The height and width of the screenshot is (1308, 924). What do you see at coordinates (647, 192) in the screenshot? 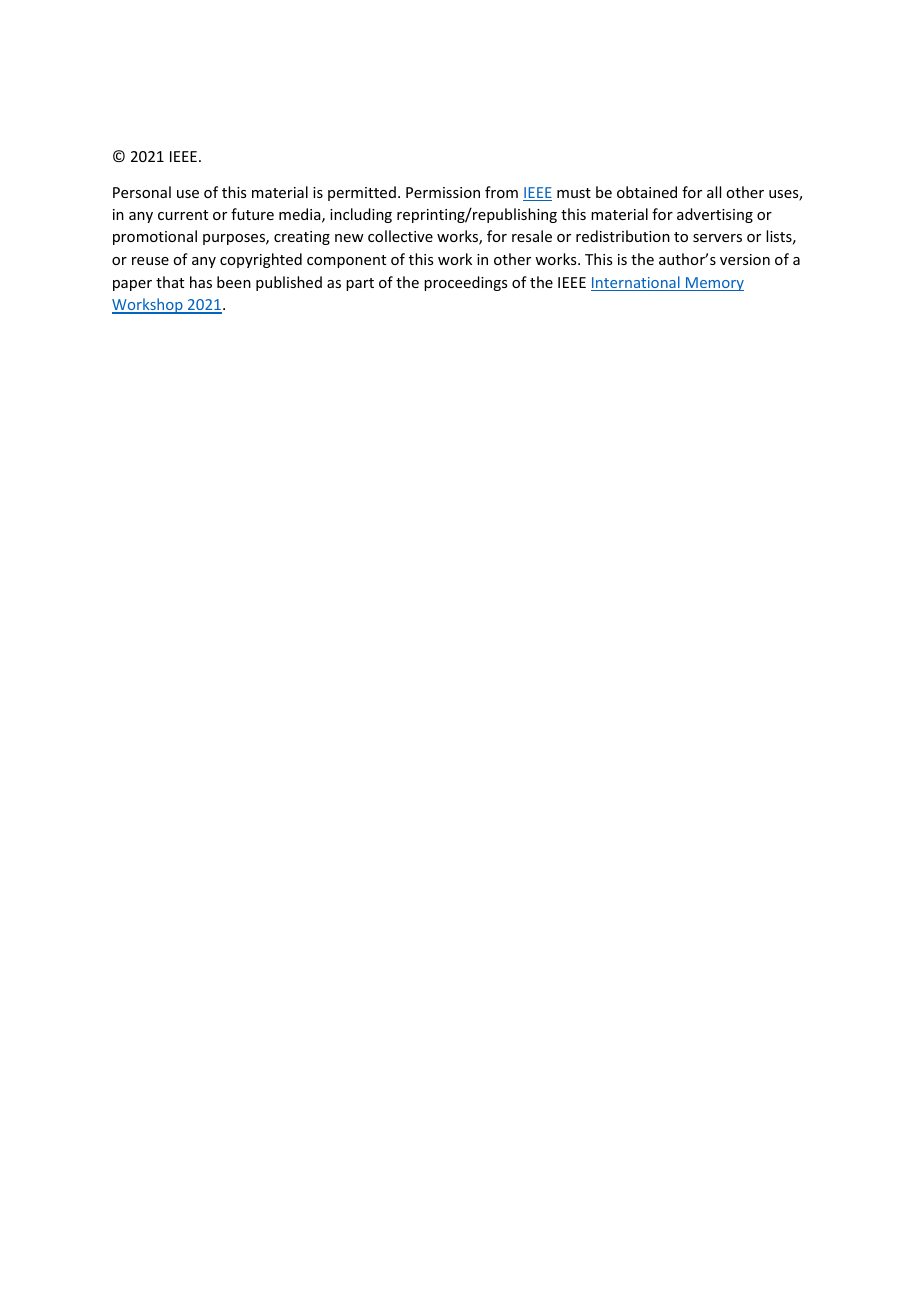
I see `obtained` at bounding box center [647, 192].
